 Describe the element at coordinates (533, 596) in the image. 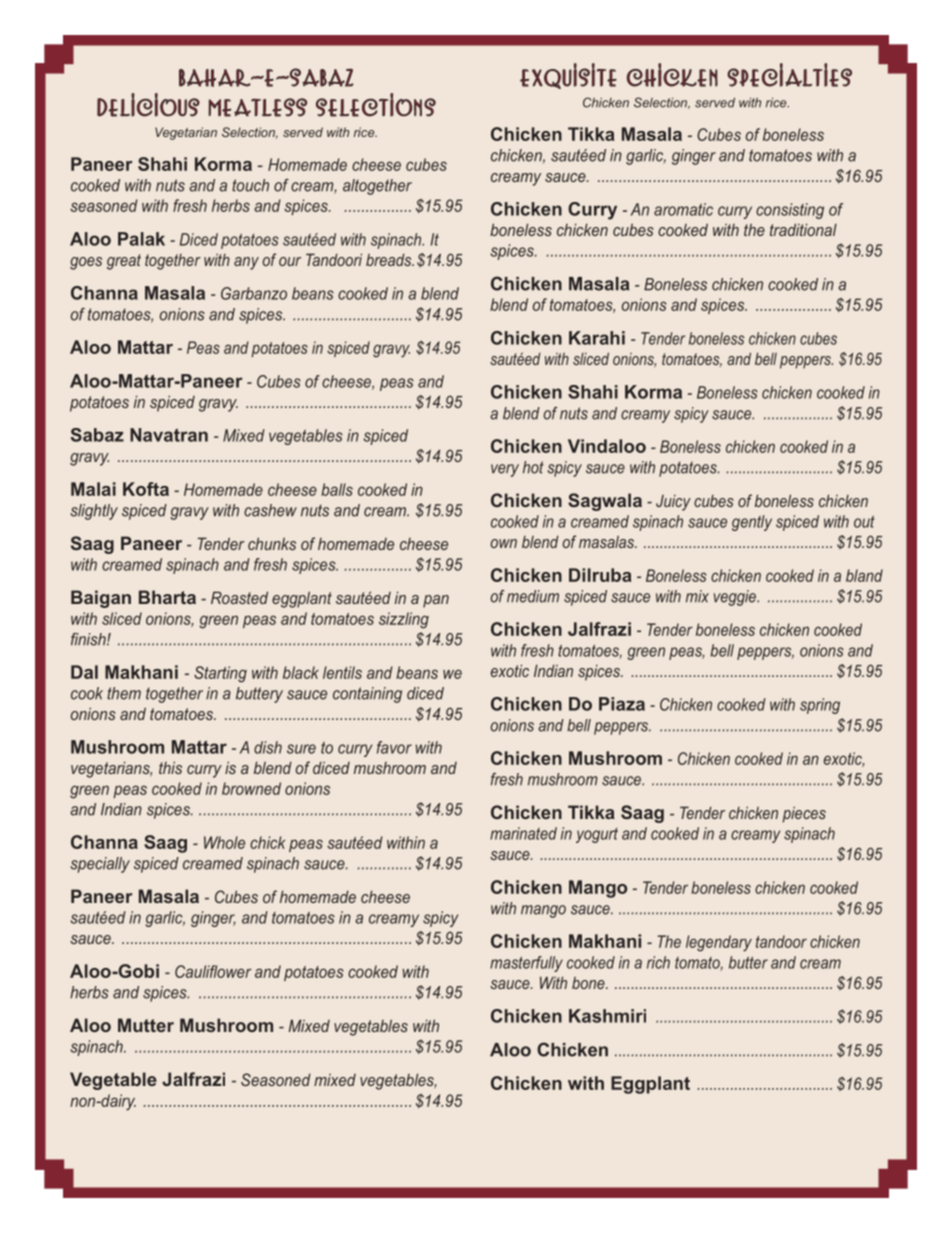

I see `medium` at that location.
